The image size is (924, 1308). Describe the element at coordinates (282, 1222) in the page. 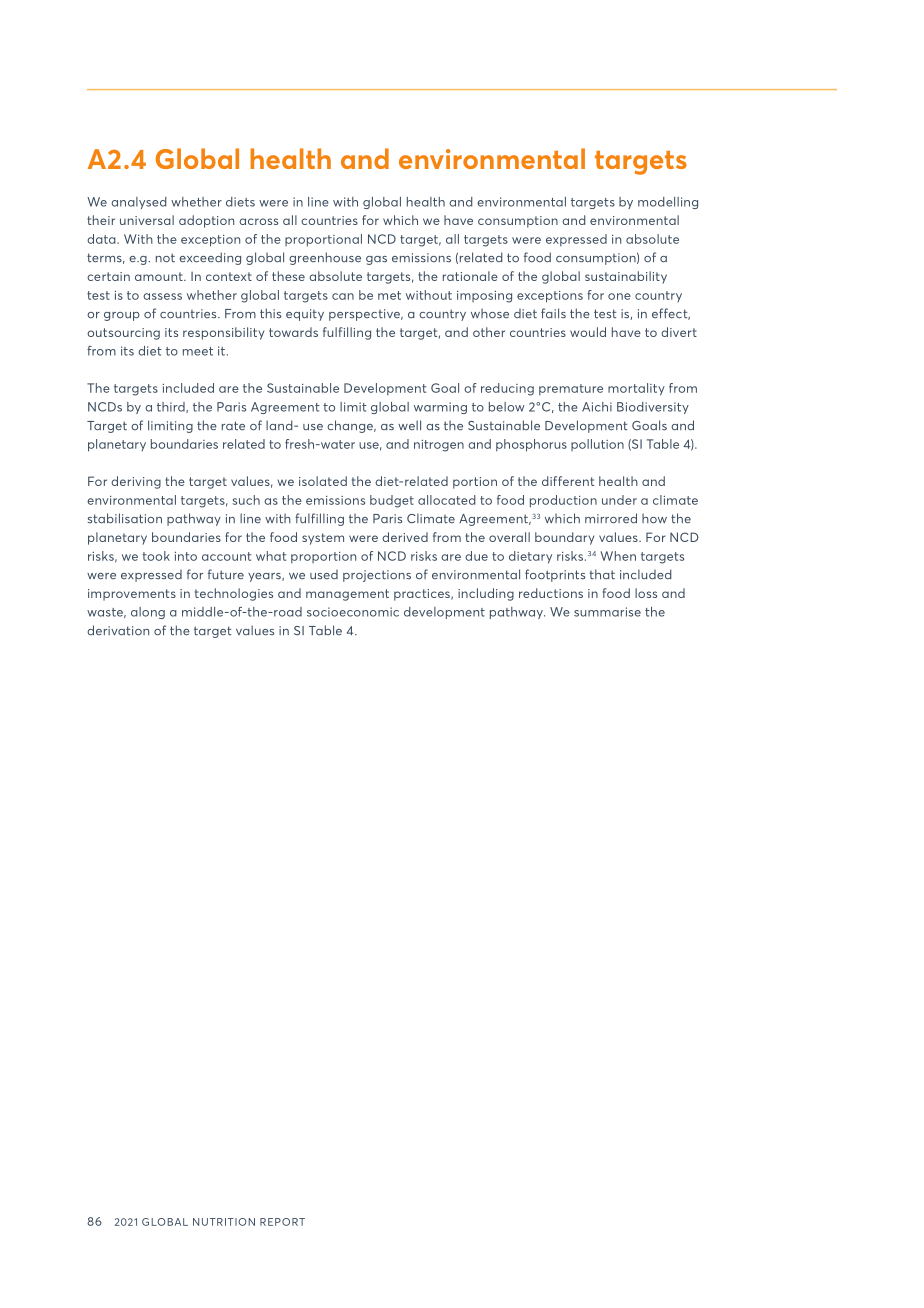

I see `REPORT` at that location.
